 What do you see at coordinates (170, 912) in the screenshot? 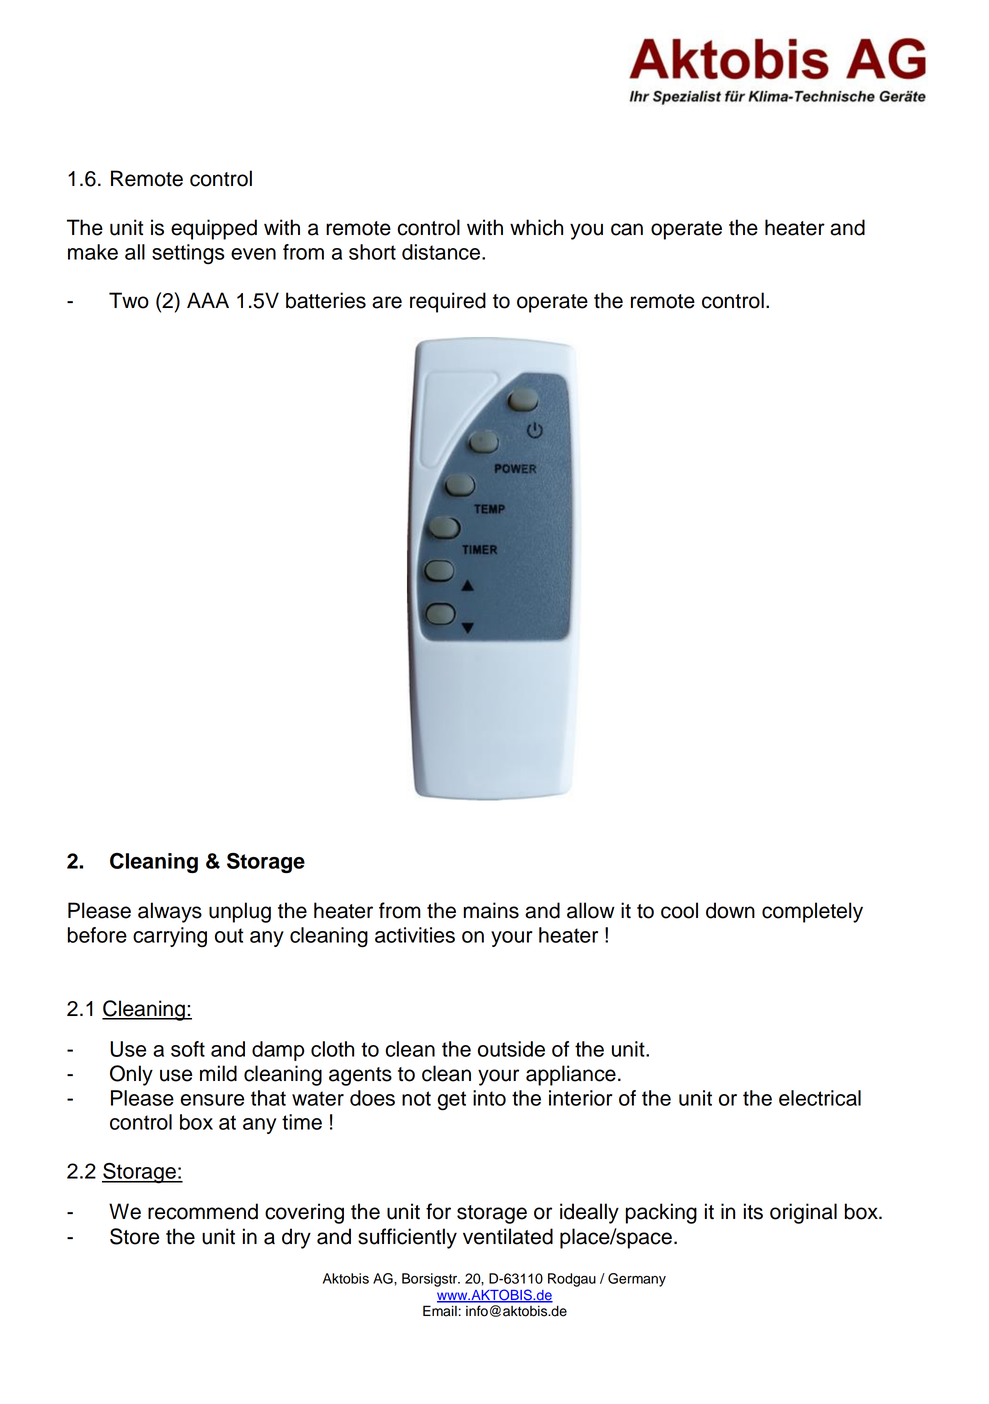
I see `always` at bounding box center [170, 912].
